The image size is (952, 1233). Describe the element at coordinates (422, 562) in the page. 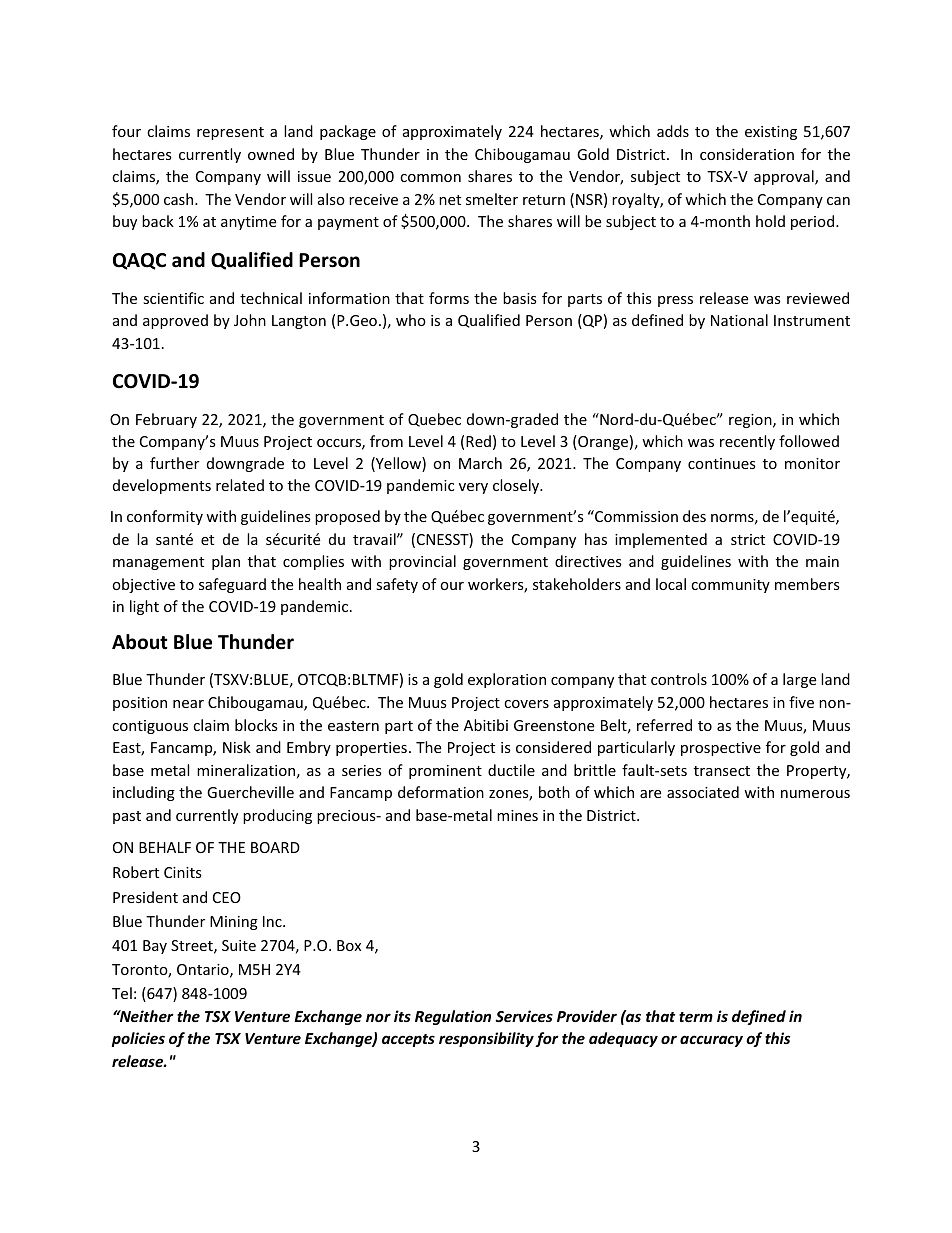

I see `provincial` at that location.
